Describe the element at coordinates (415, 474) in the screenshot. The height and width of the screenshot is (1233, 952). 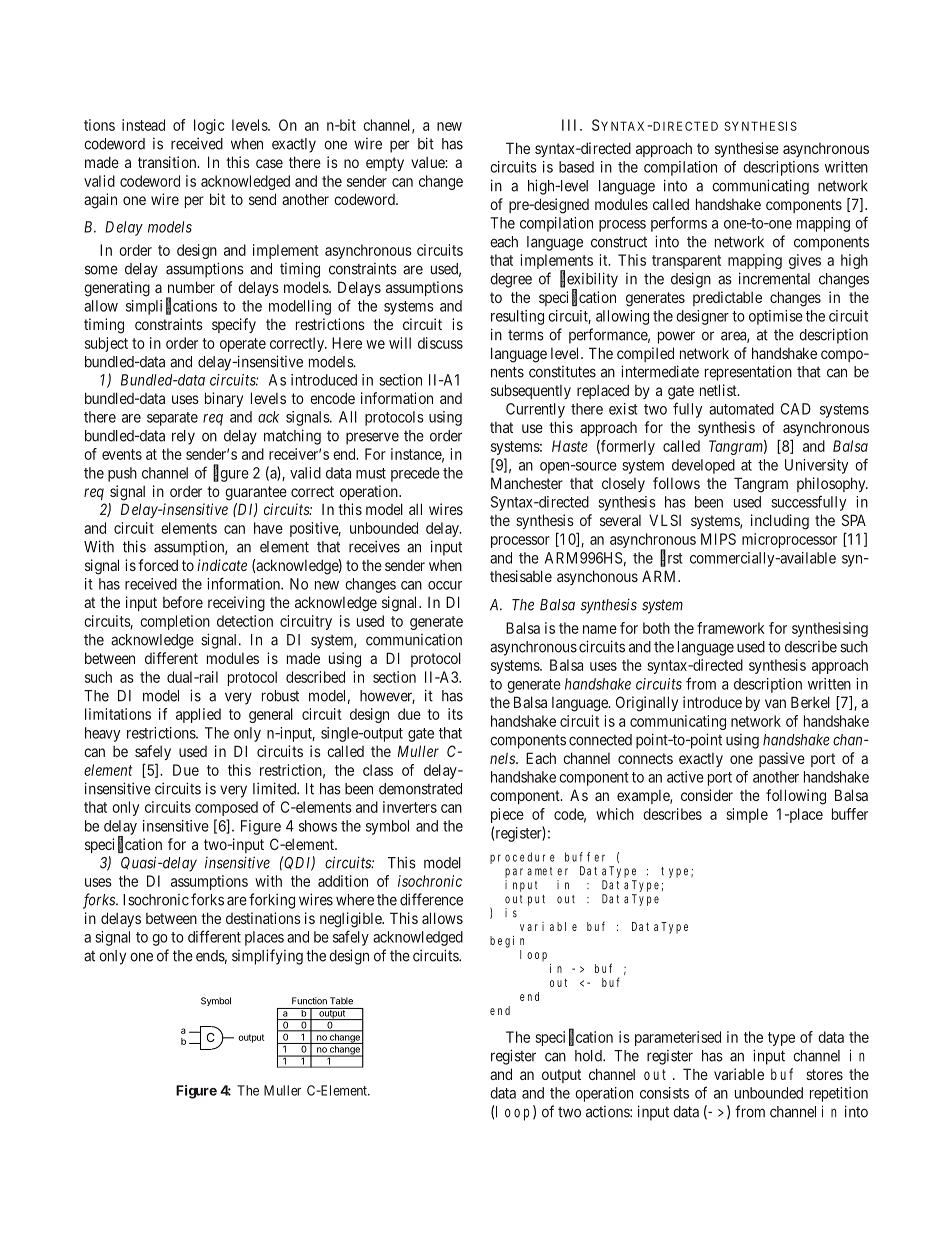
I see `precede` at that location.
